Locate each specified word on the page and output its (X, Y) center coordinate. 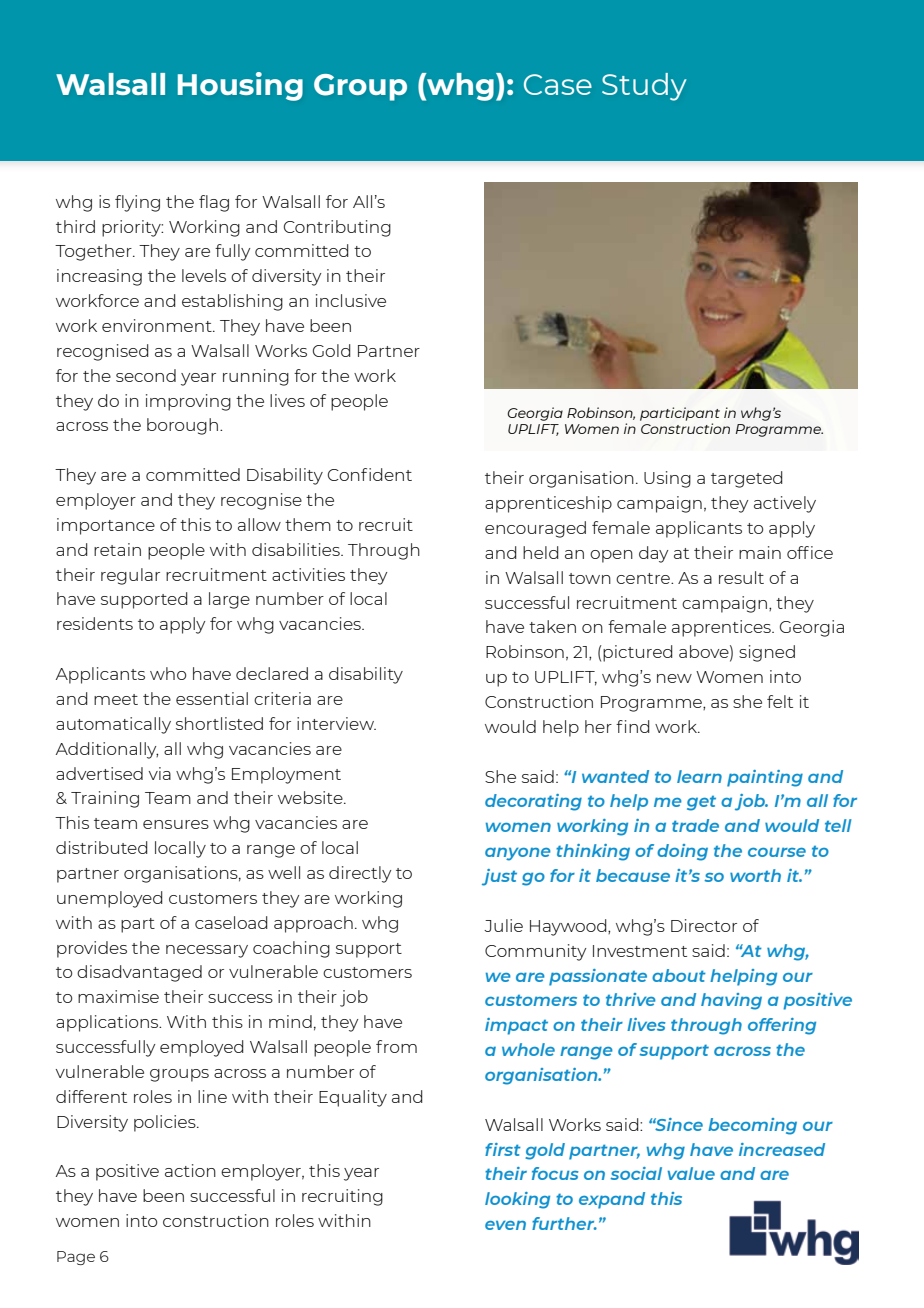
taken (552, 626)
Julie (503, 925)
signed (767, 653)
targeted (747, 479)
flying (137, 203)
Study (644, 87)
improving (188, 402)
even (505, 1225)
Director (704, 925)
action (190, 1170)
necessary (207, 951)
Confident (370, 474)
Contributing (337, 228)
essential (212, 698)
